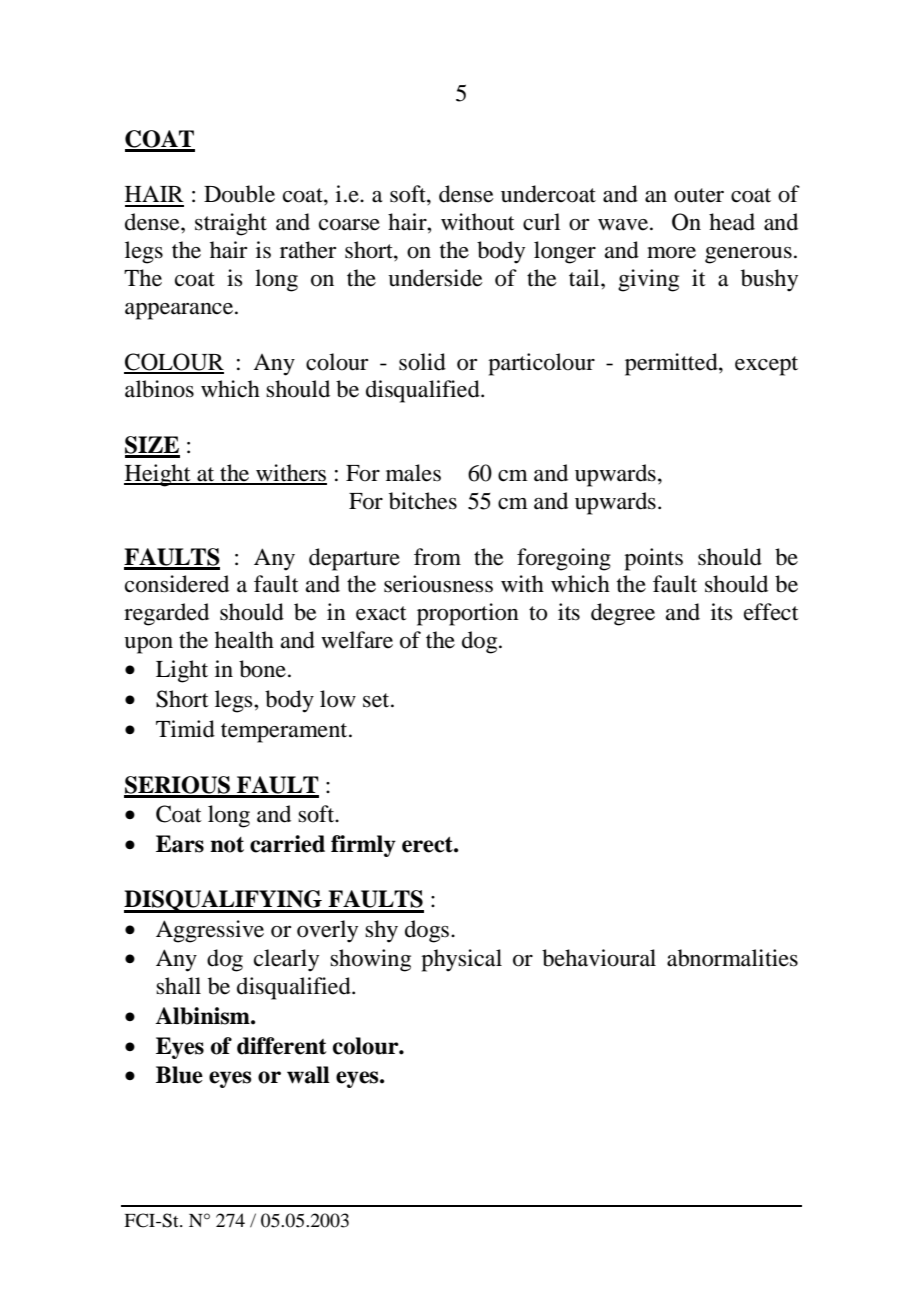 Image resolution: width=924 pixels, height=1310 pixels. Describe the element at coordinates (732, 222) in the image. I see `head` at that location.
